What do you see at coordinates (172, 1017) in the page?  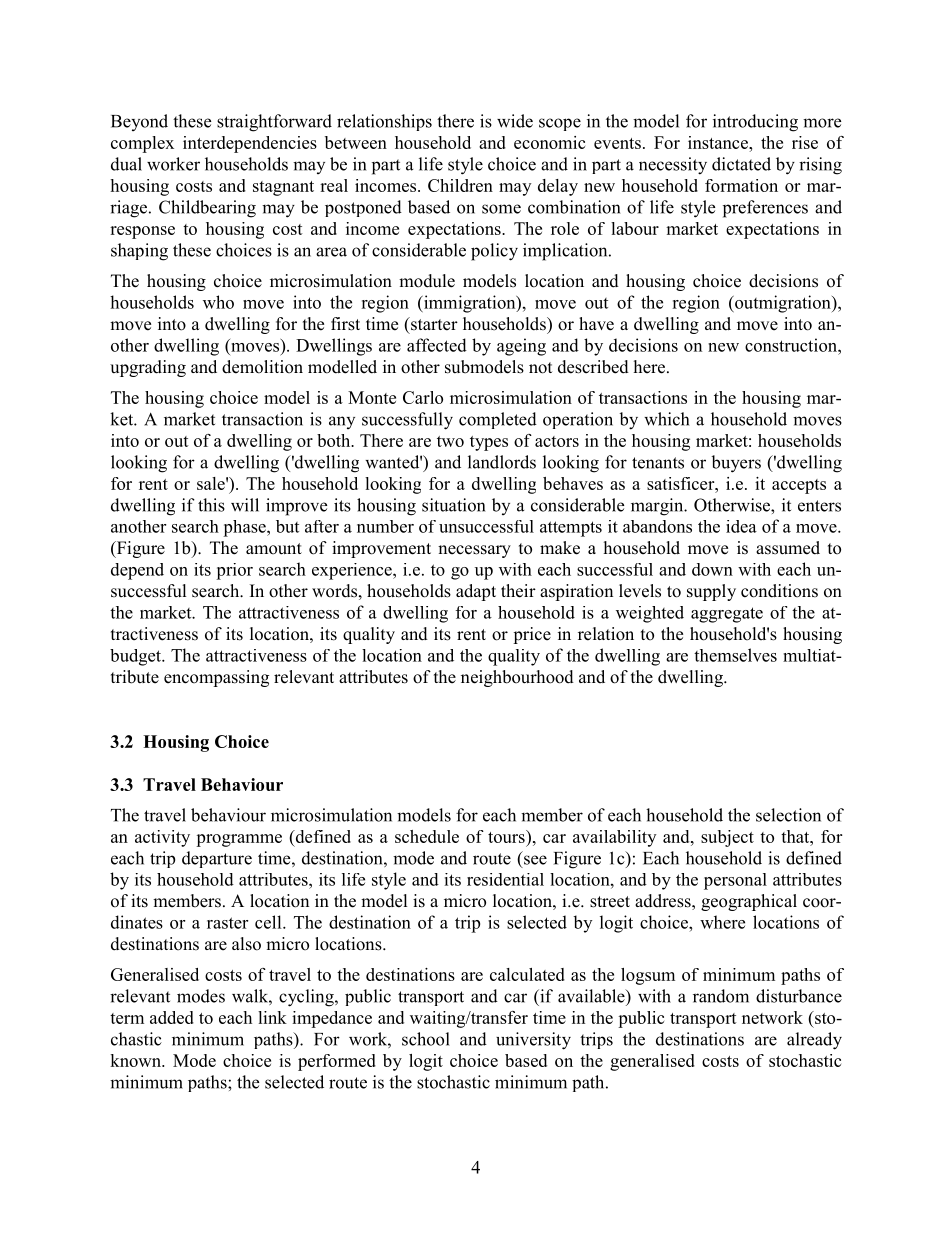 I see `added` at bounding box center [172, 1017].
